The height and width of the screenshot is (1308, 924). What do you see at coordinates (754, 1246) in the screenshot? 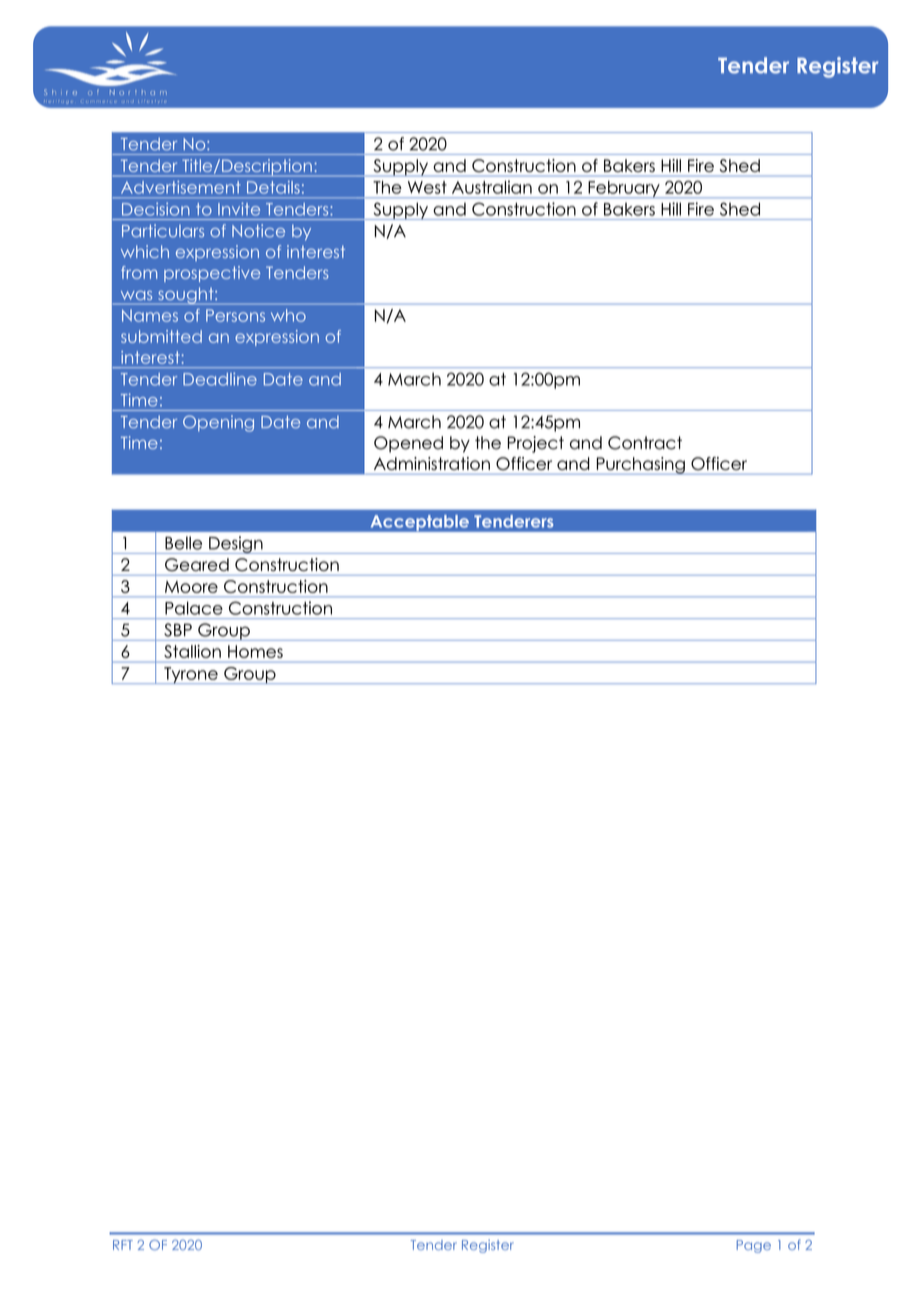
I see `Page` at bounding box center [754, 1246].
